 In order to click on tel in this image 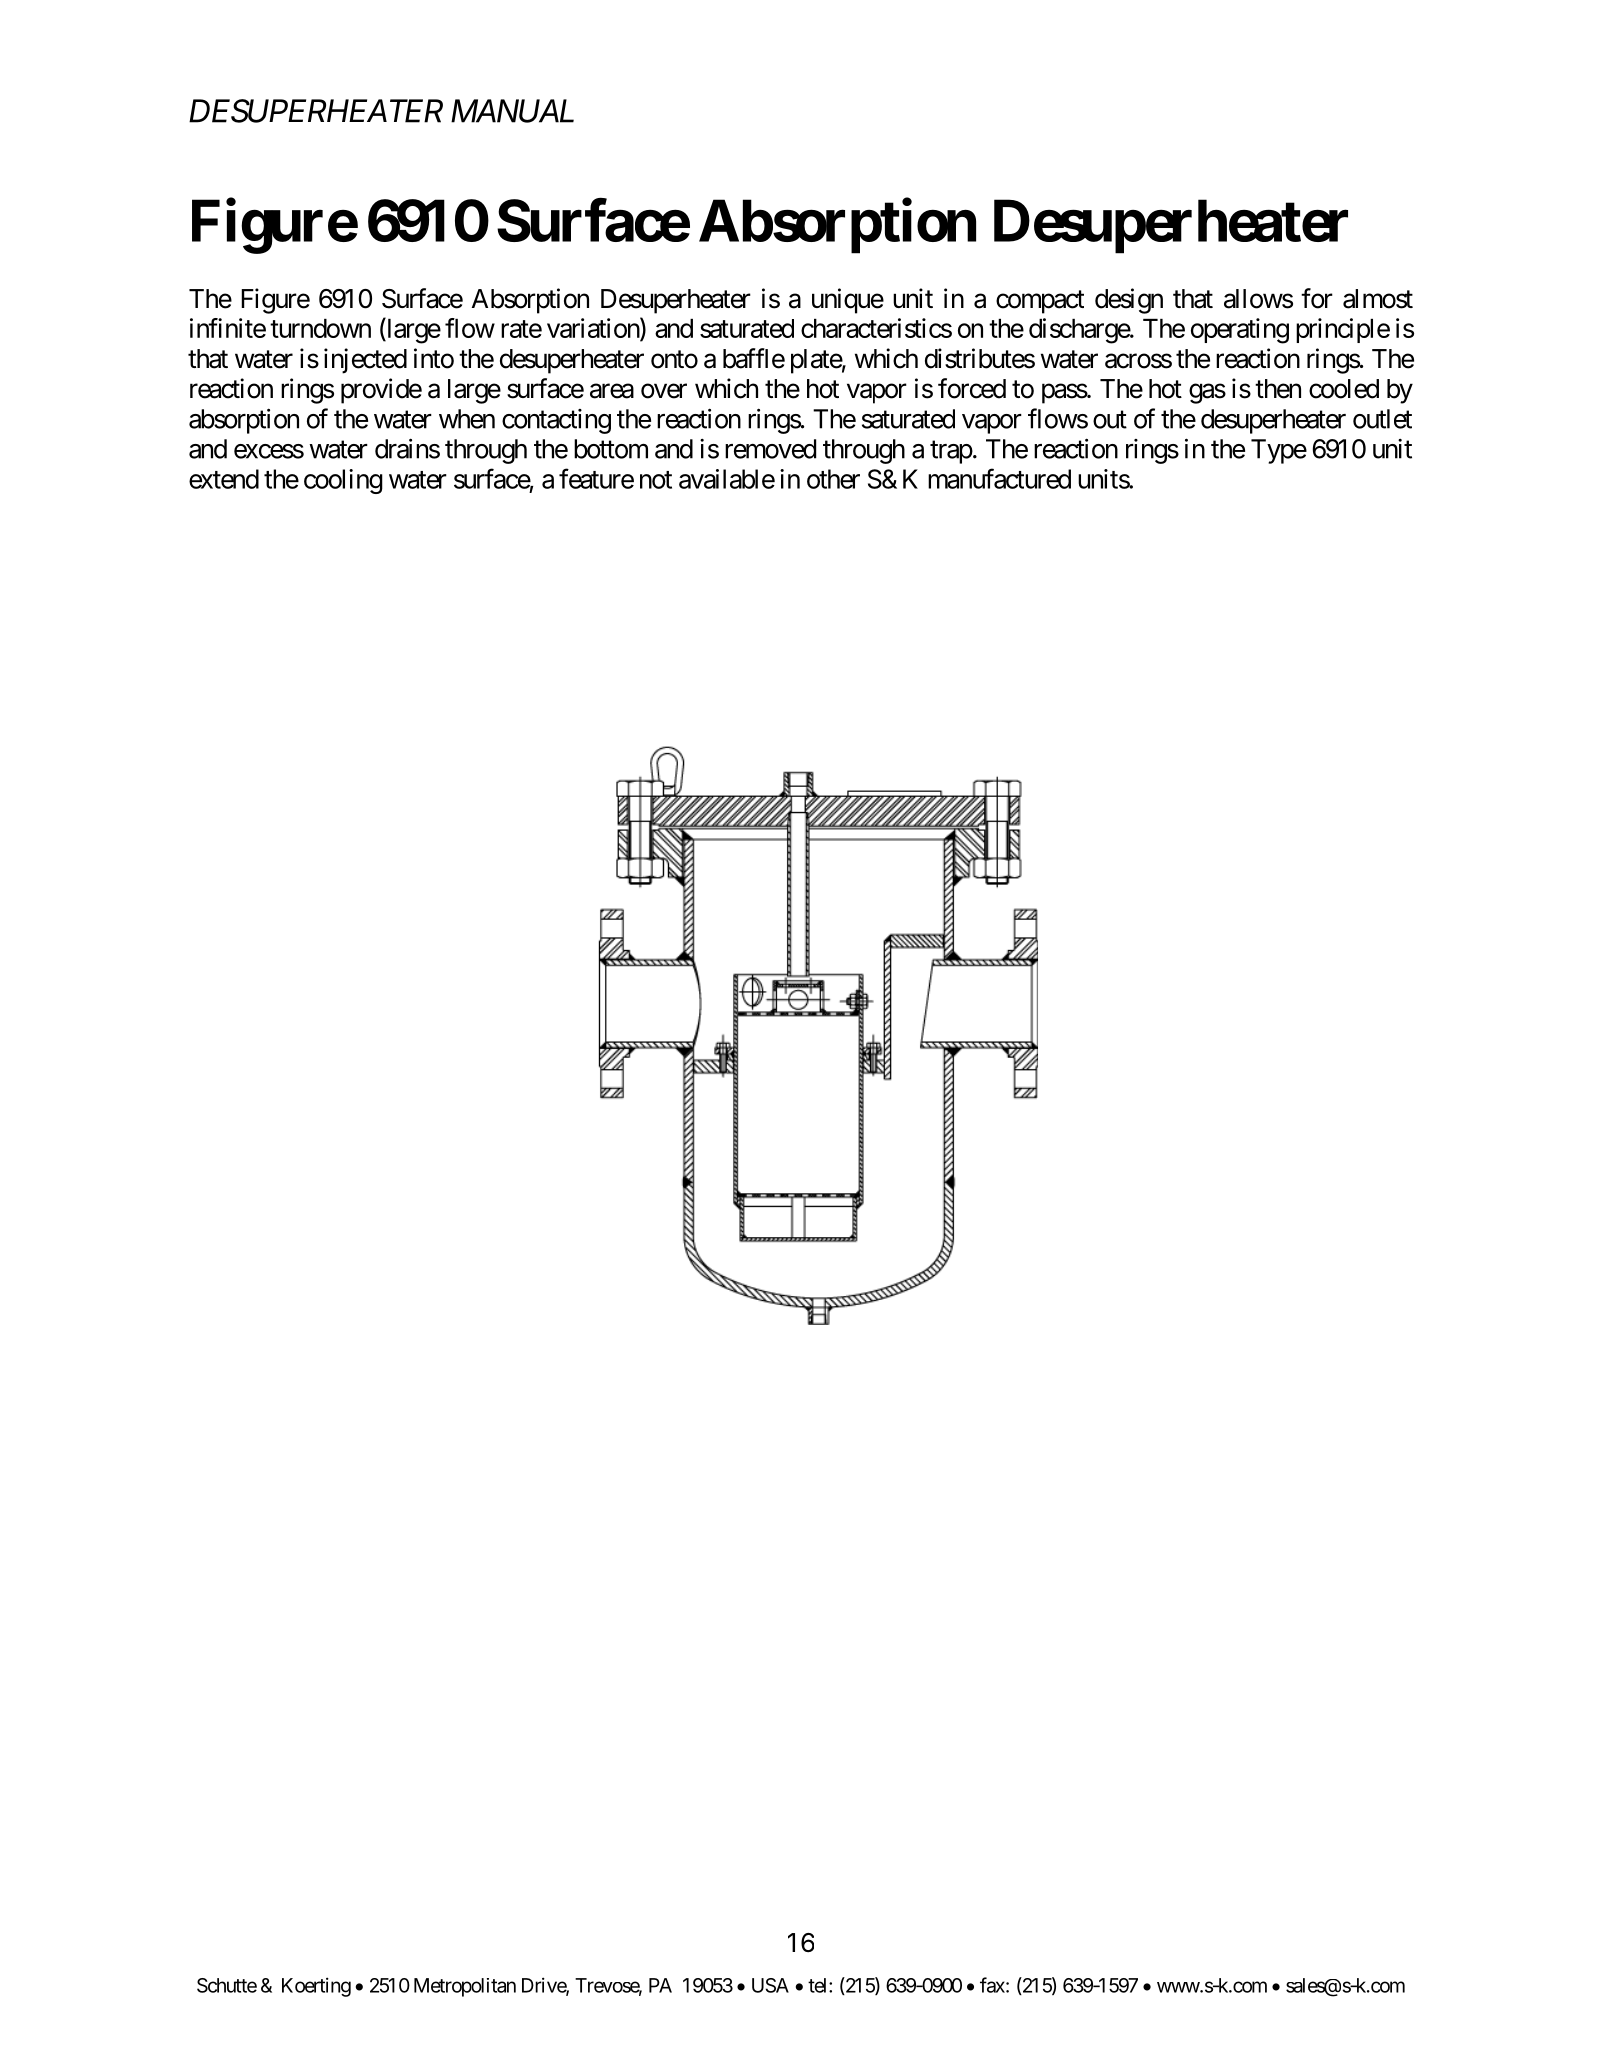, I will do `click(819, 1985)`.
